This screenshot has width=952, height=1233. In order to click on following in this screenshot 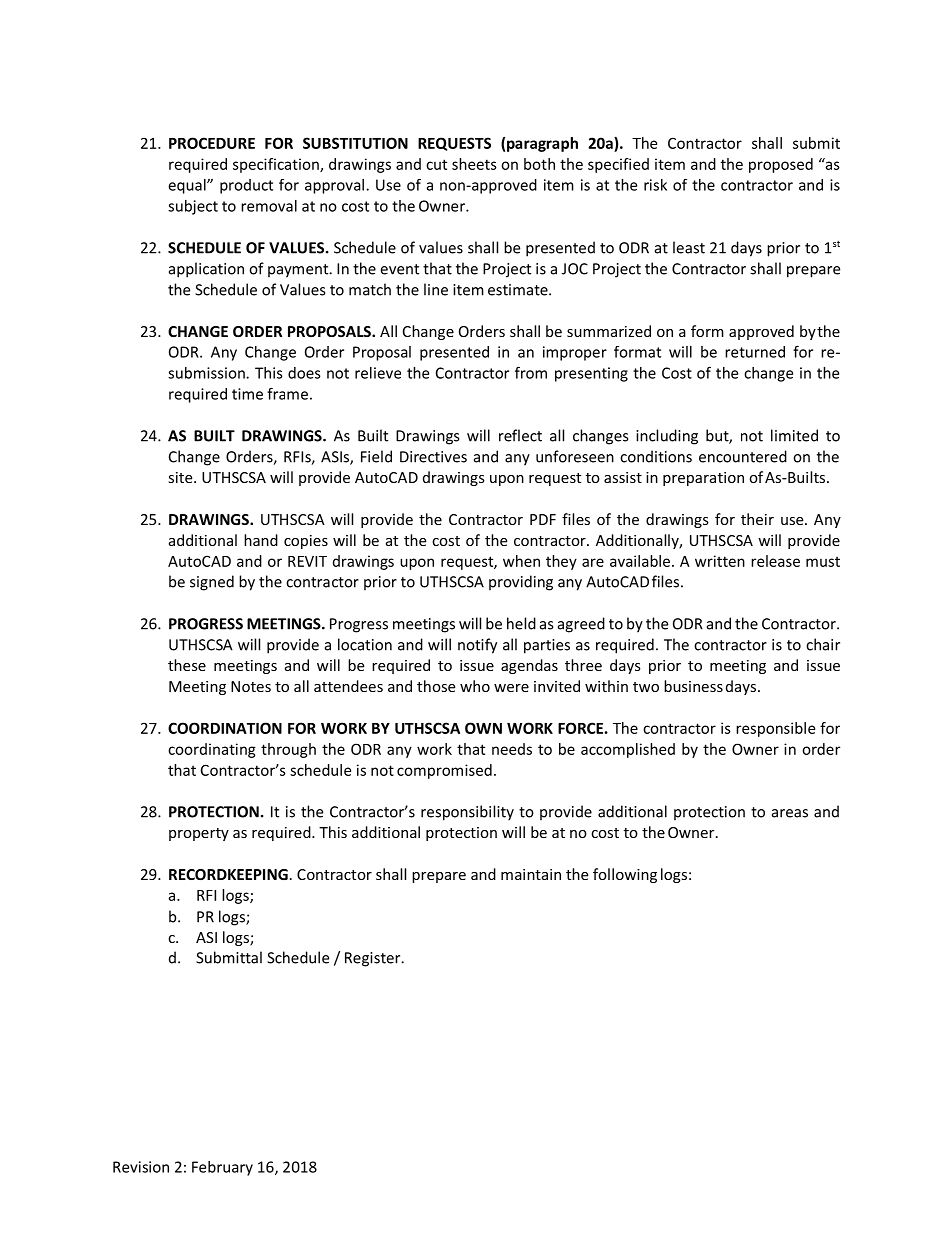, I will do `click(625, 875)`.
